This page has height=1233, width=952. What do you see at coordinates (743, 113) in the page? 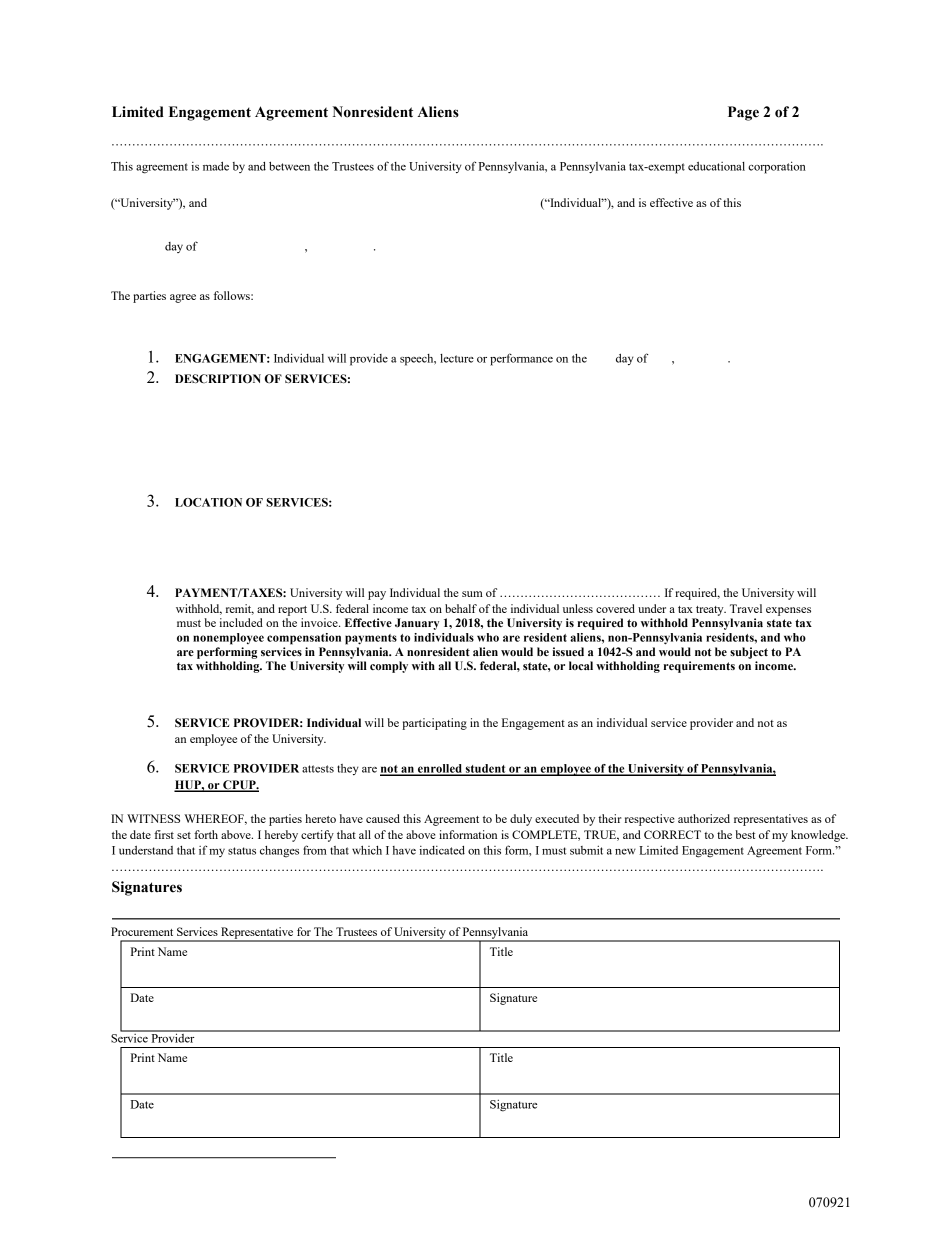
I see `Page` at bounding box center [743, 113].
